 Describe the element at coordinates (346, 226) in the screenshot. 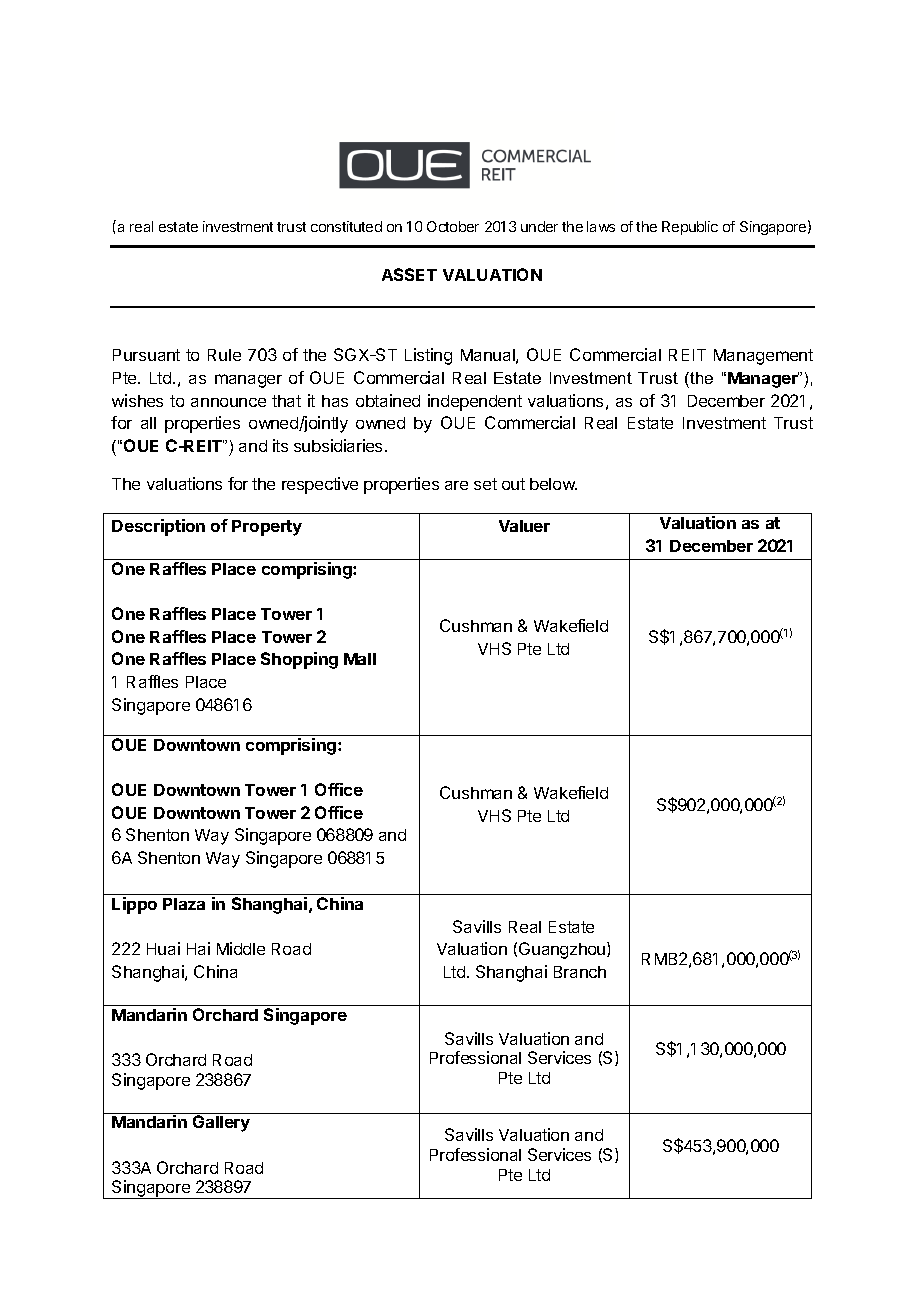

I see `constituted` at that location.
